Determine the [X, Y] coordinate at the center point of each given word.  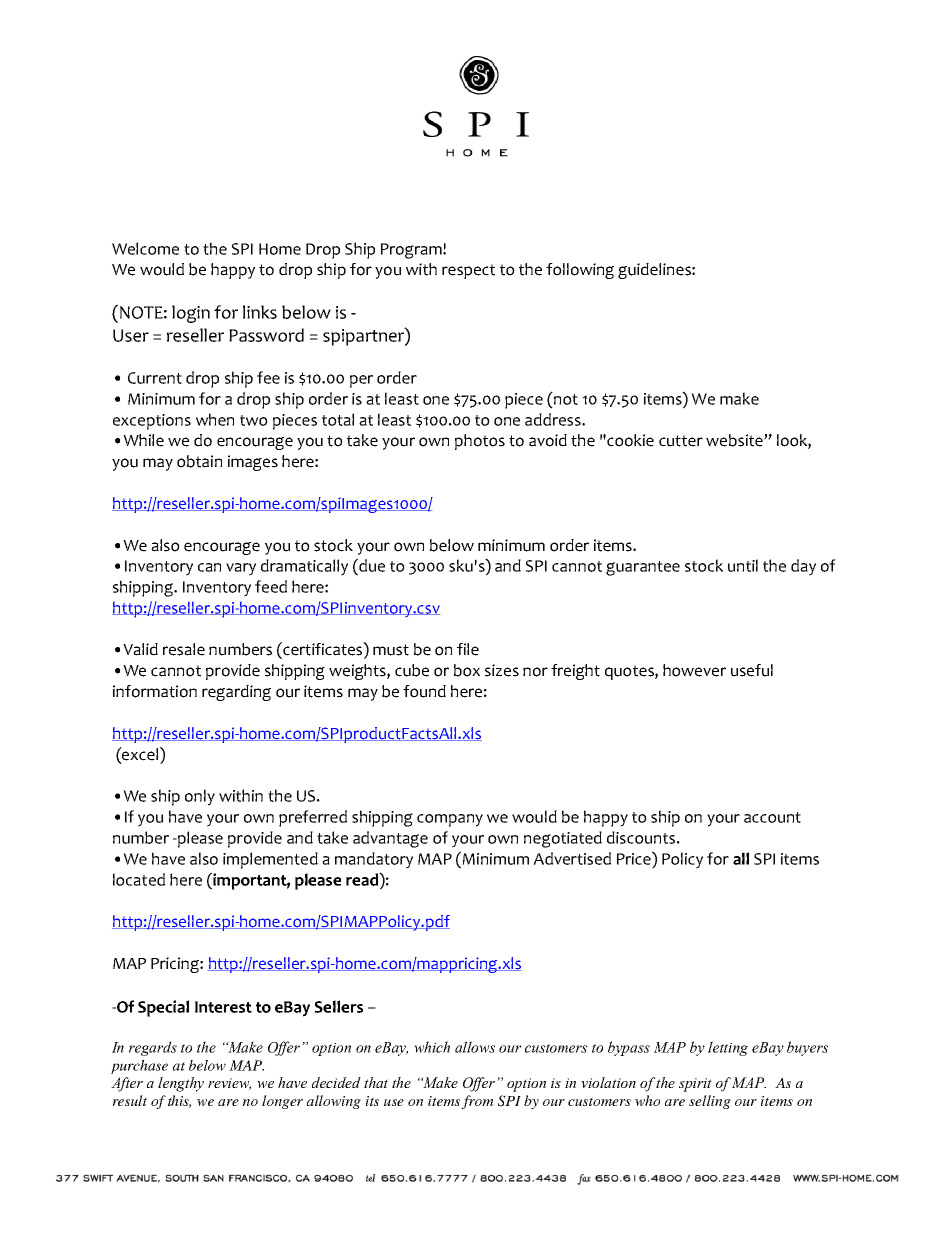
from [477, 1102]
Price [635, 858]
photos [480, 442]
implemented [270, 860]
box [467, 670]
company [450, 820]
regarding [236, 693]
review [229, 1084]
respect [468, 271]
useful [752, 670]
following [580, 271]
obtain [199, 461]
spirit [695, 1085]
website [735, 440]
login [191, 314]
